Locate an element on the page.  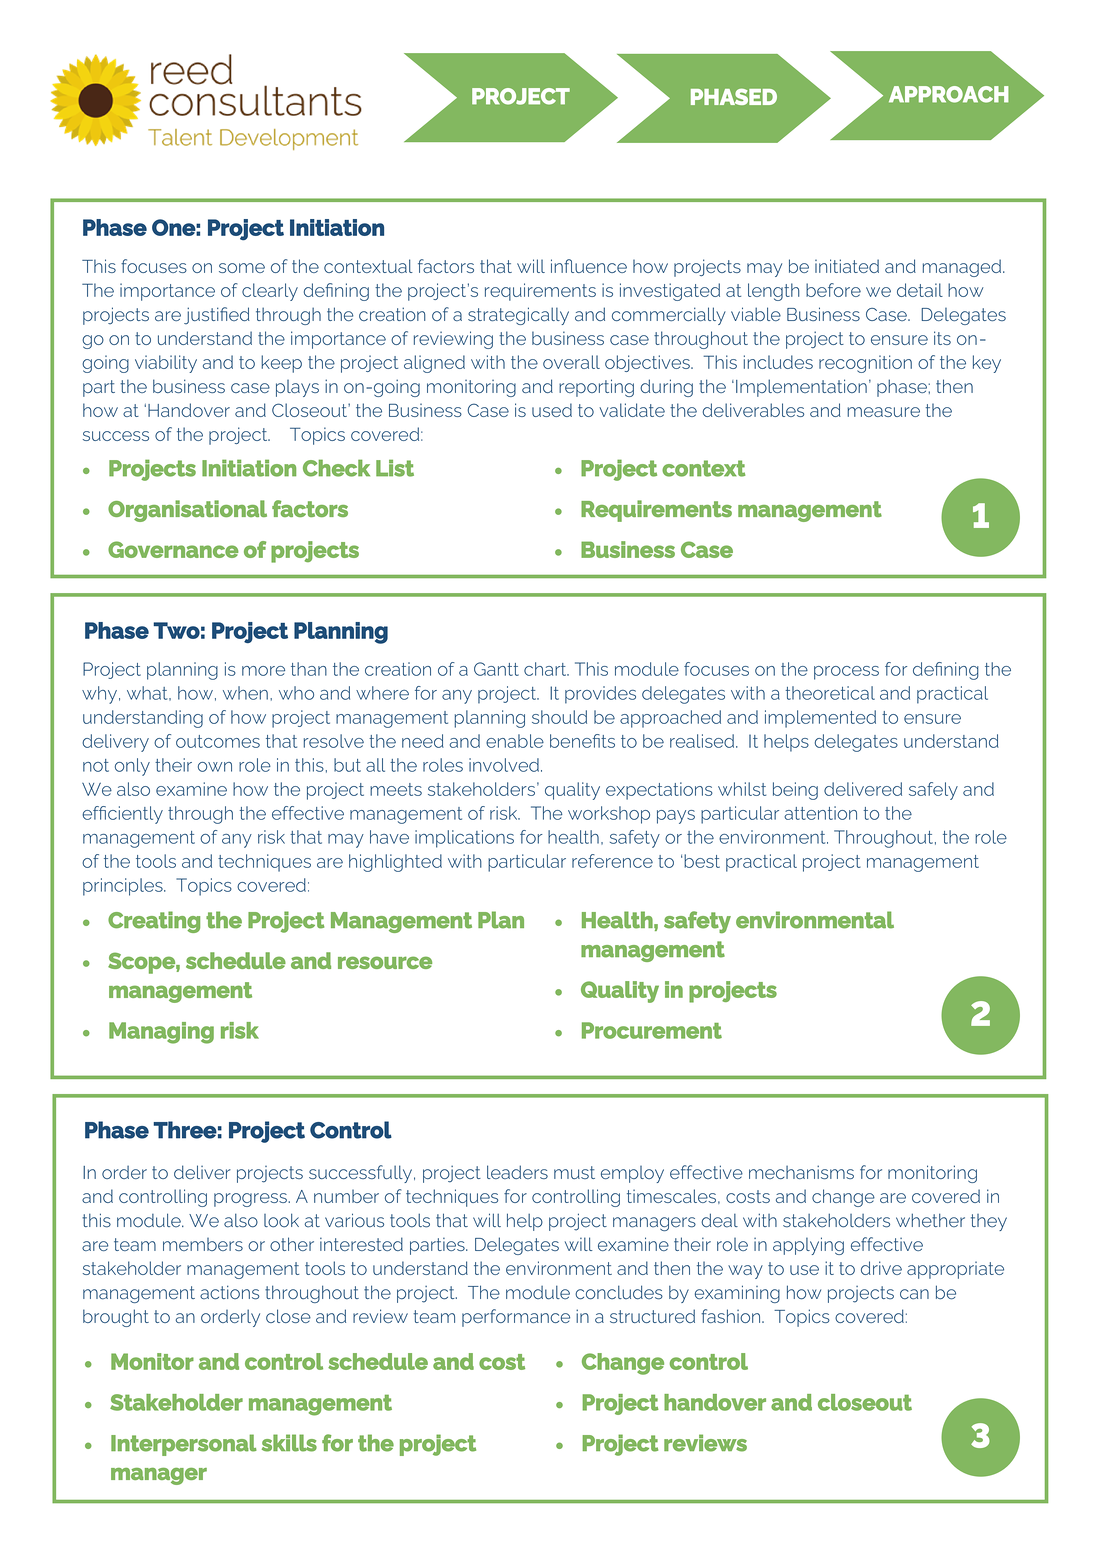
performance is located at coordinates (516, 1318).
